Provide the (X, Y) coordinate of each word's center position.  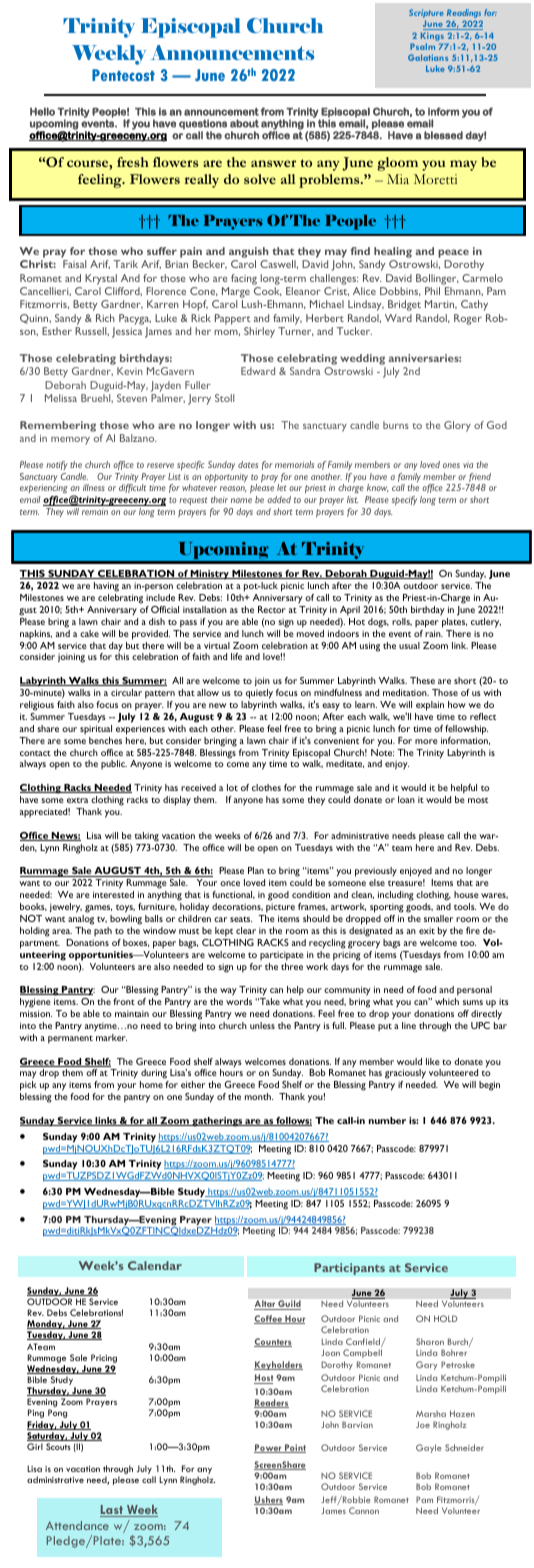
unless (262, 1025)
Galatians (428, 57)
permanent (70, 1040)
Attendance (77, 1525)
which (447, 1001)
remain (95, 512)
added (279, 499)
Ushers (268, 1500)
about (244, 123)
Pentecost (123, 75)
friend (479, 479)
